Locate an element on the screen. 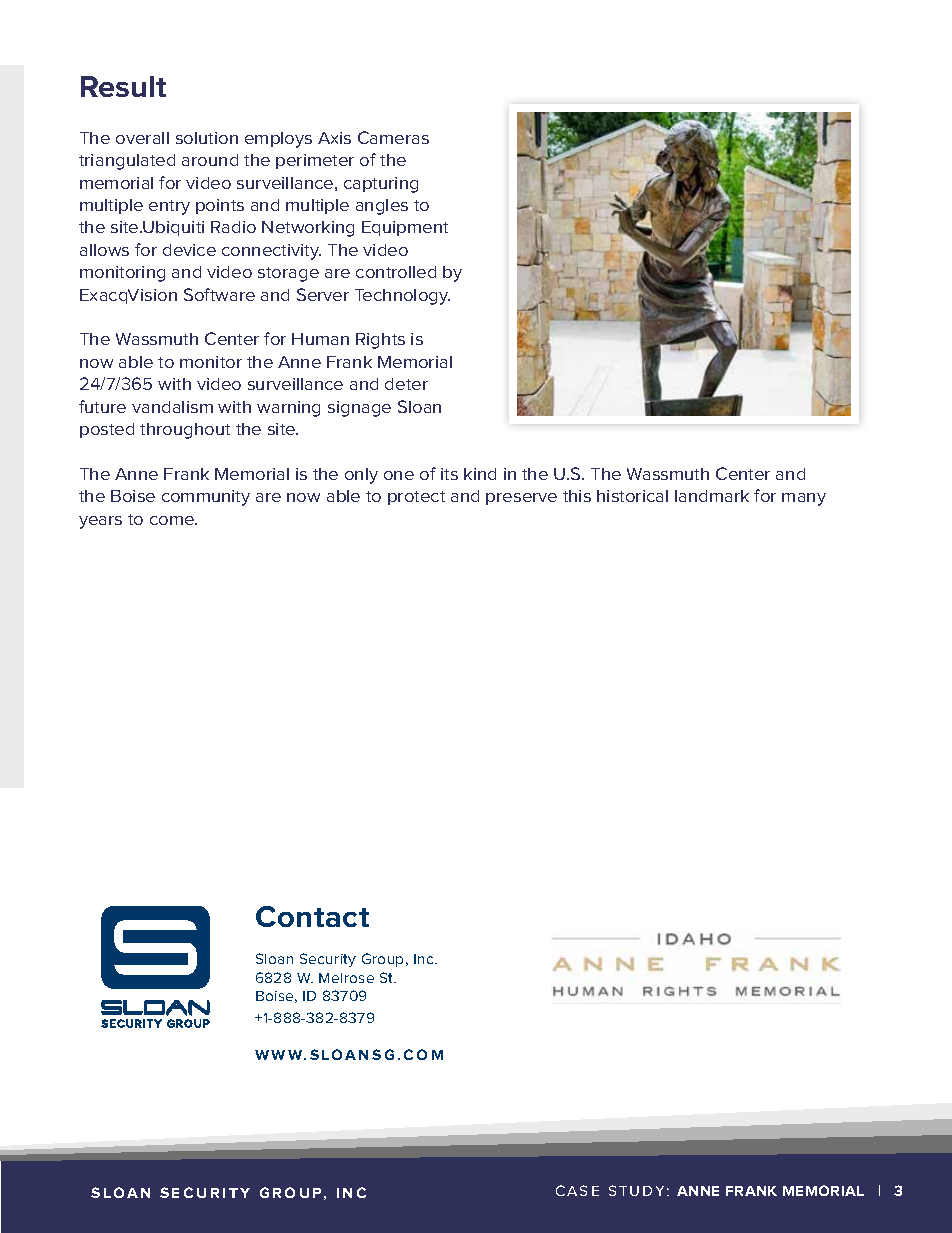  landmark is located at coordinates (712, 496).
